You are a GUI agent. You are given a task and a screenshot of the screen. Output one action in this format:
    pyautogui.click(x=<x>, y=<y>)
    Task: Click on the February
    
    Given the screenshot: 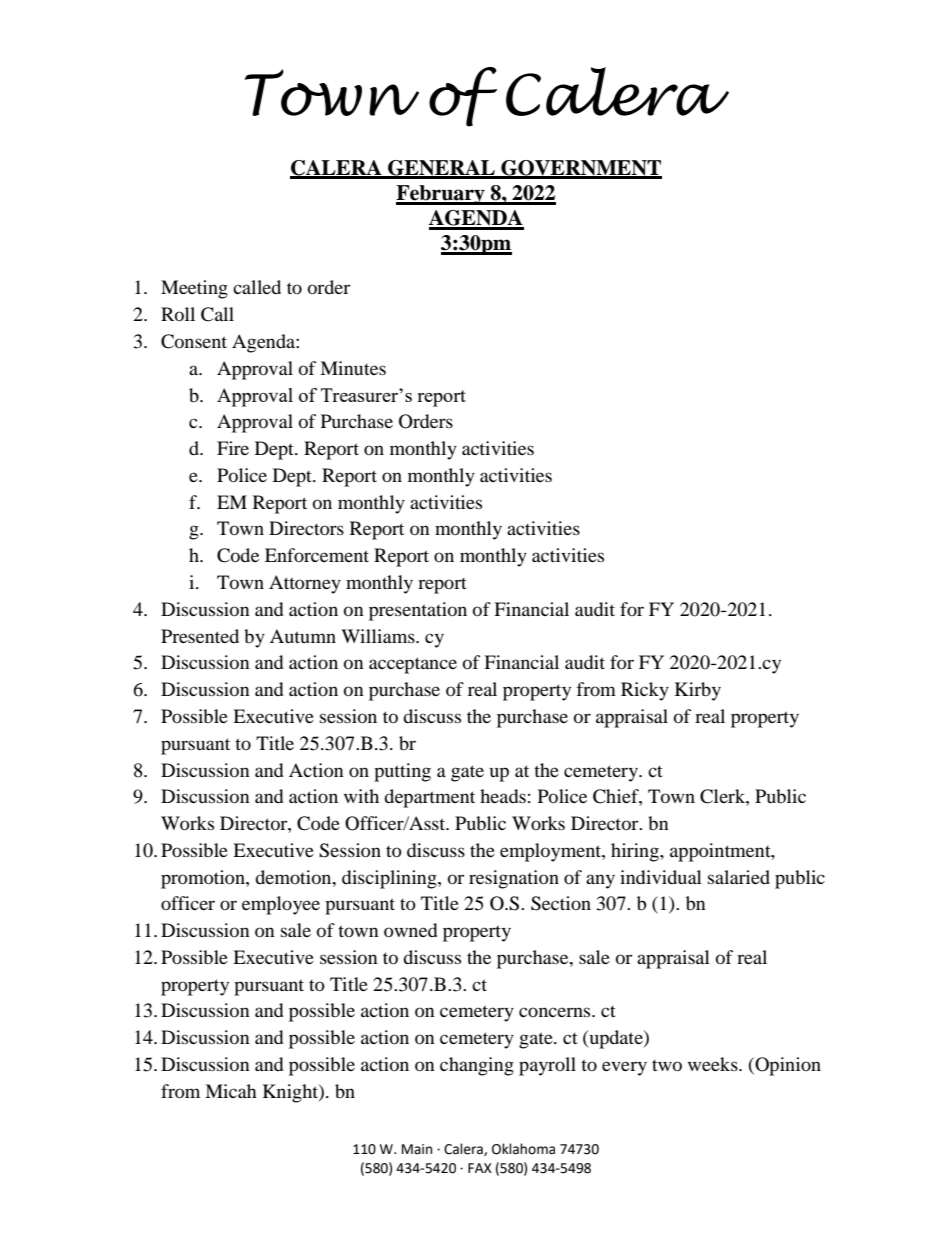 What is the action you would take?
    pyautogui.click(x=441, y=195)
